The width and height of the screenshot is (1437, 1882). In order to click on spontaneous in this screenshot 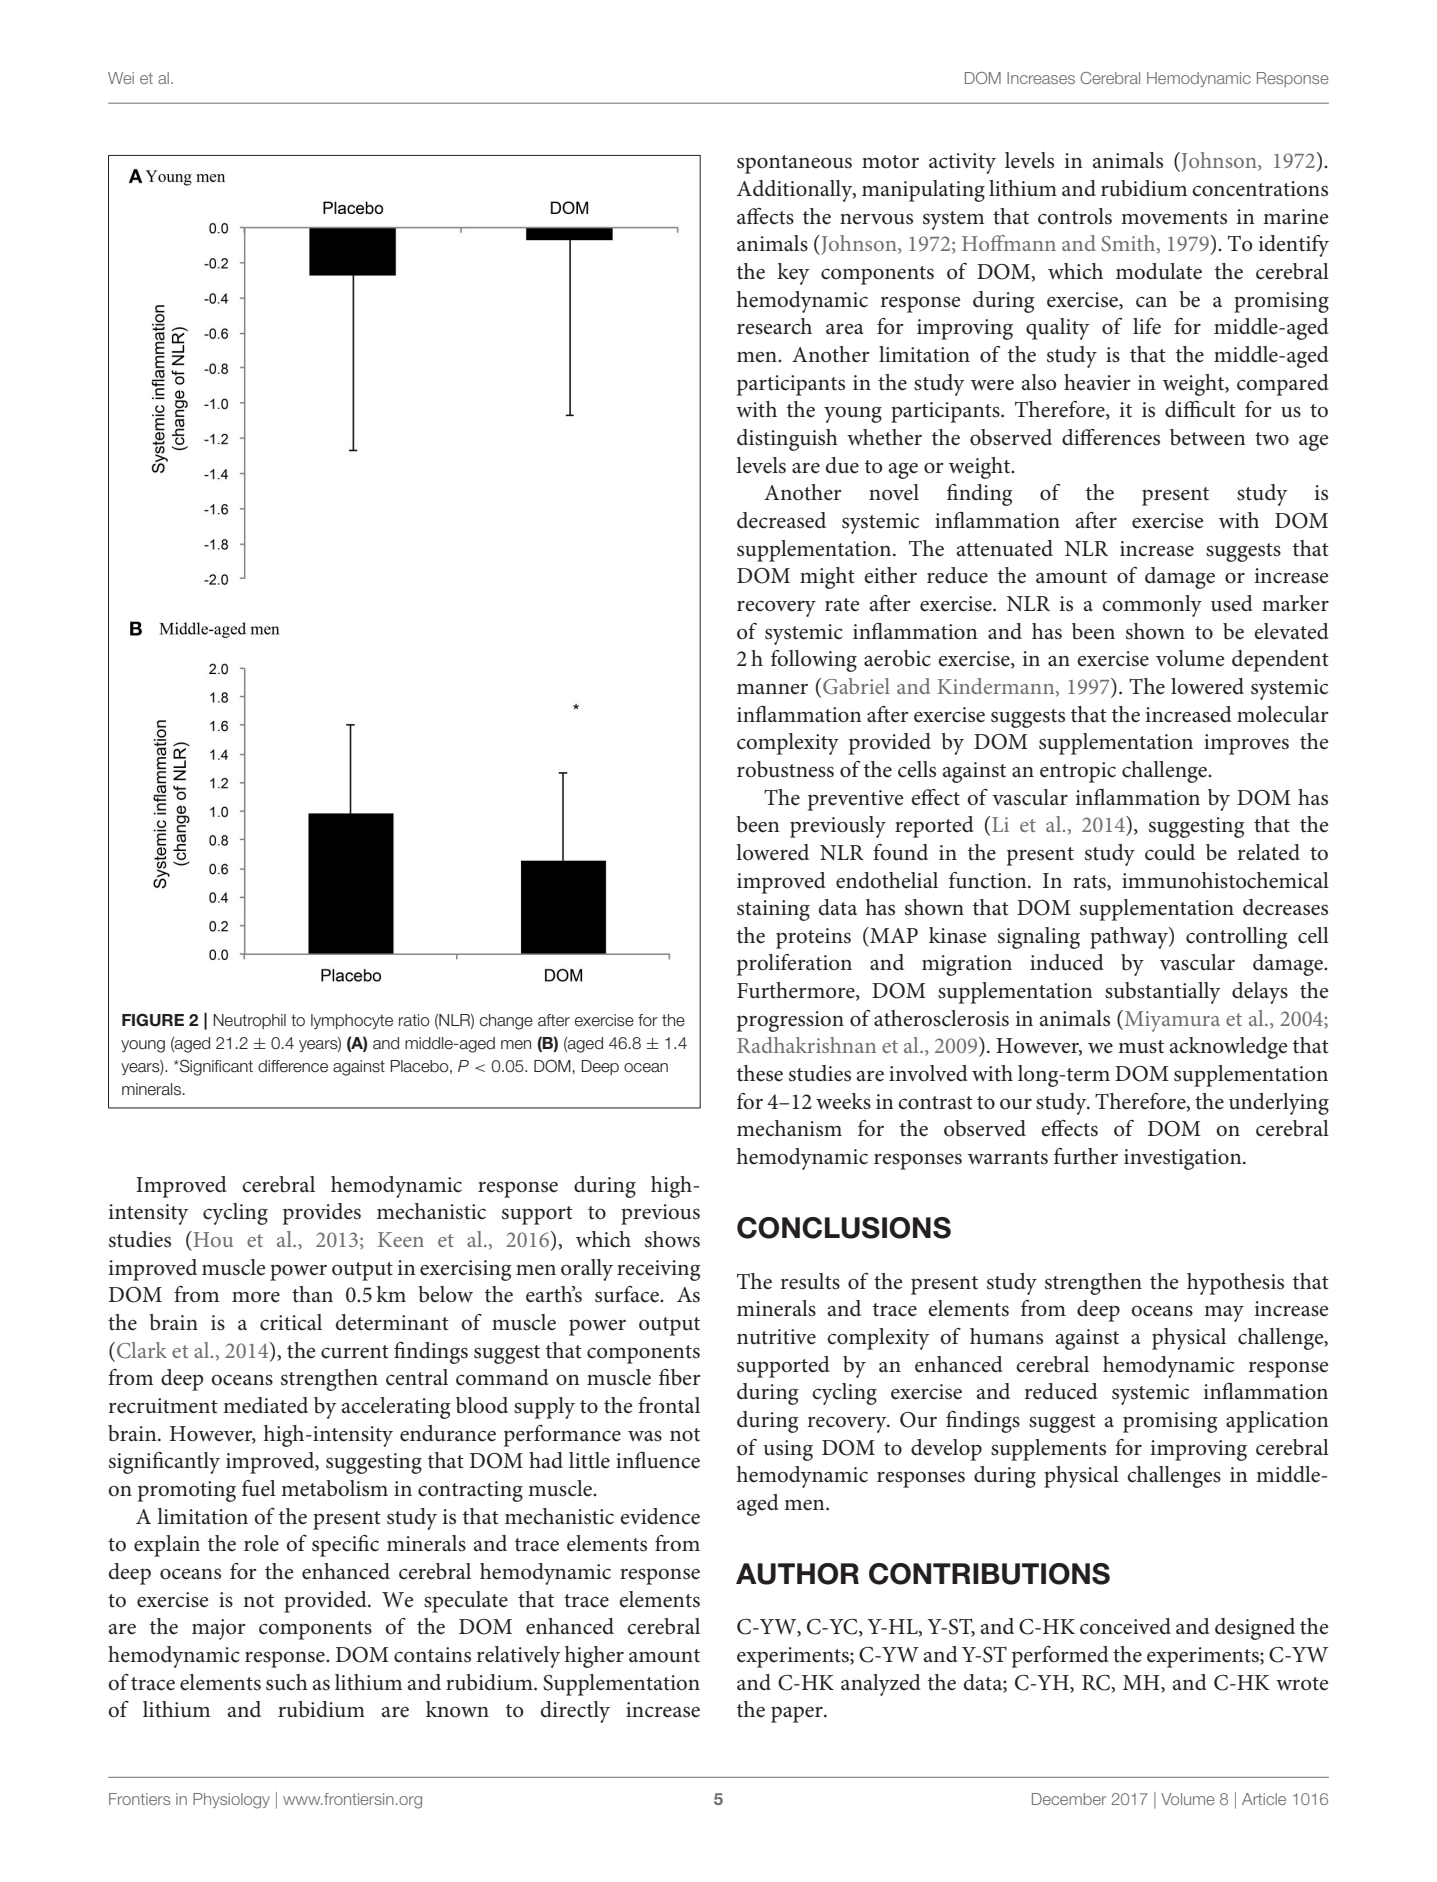, I will do `click(794, 164)`.
